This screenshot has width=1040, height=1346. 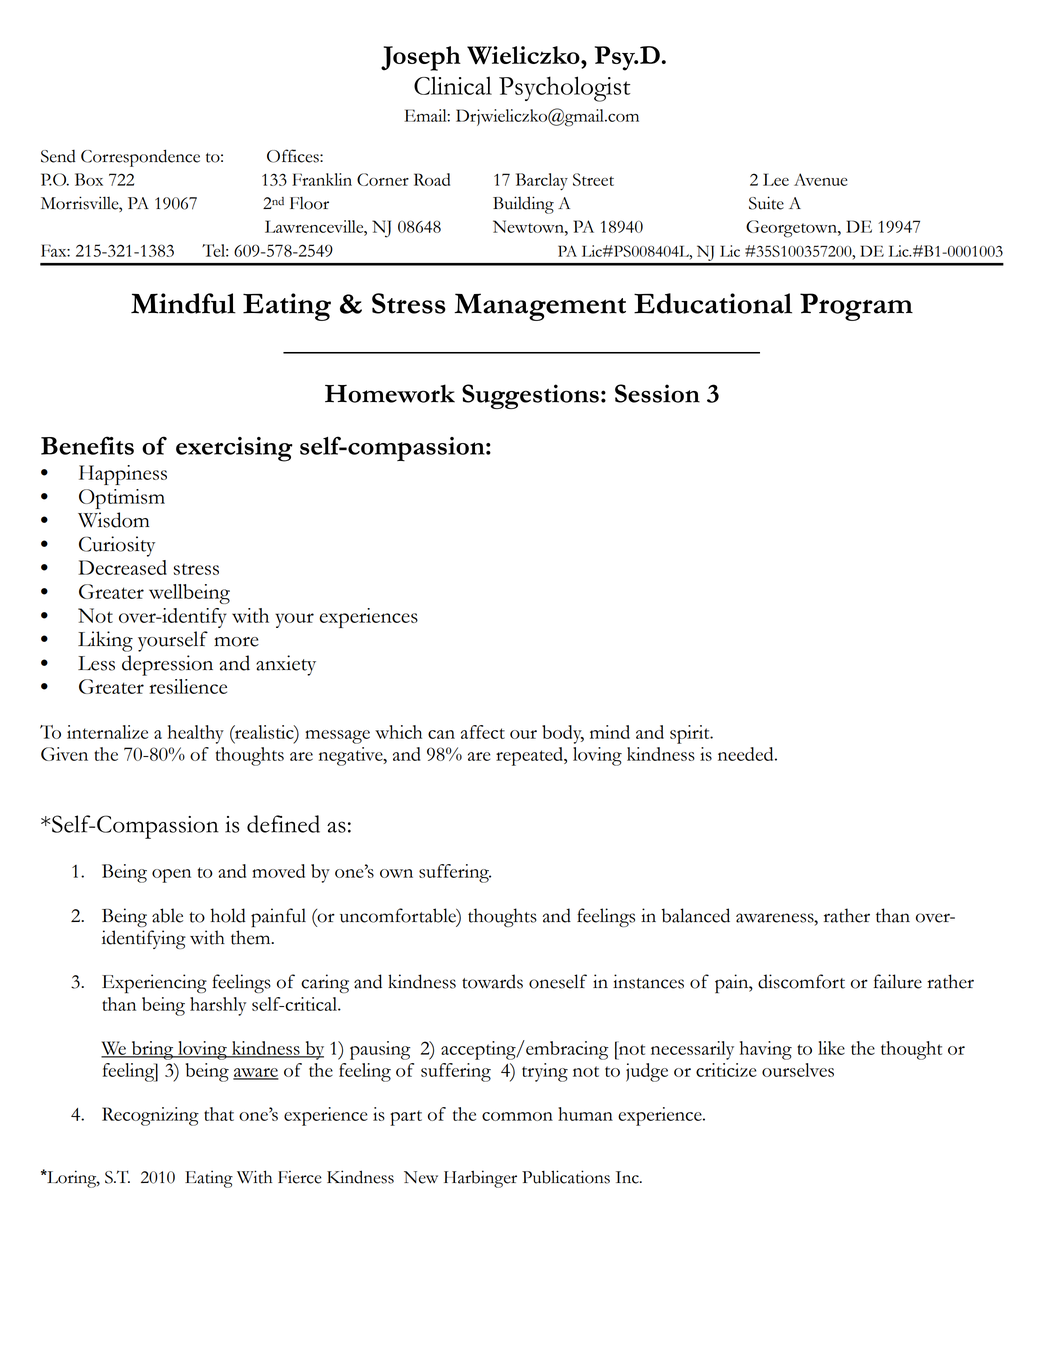 I want to click on Correspondence, so click(x=140, y=158).
